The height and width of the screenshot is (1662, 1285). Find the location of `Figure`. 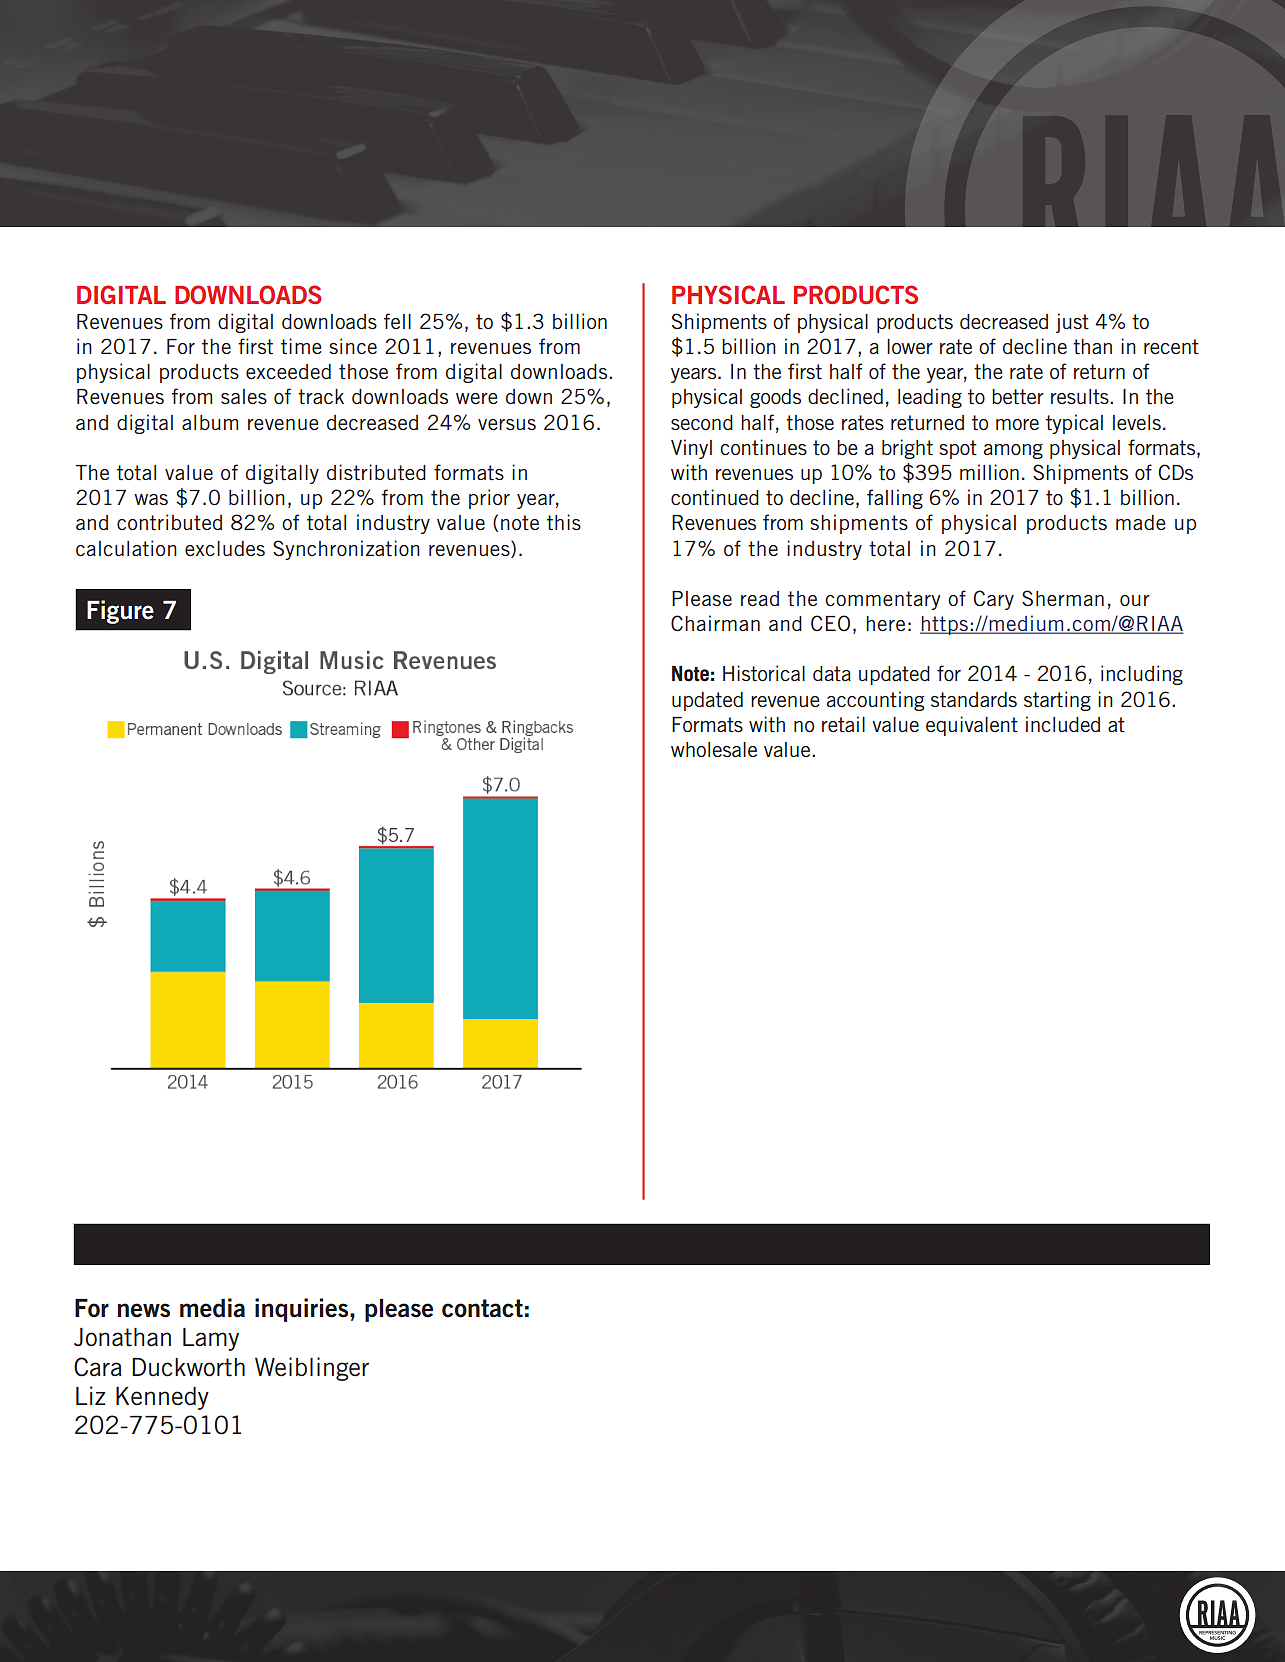

Figure is located at coordinates (120, 612).
